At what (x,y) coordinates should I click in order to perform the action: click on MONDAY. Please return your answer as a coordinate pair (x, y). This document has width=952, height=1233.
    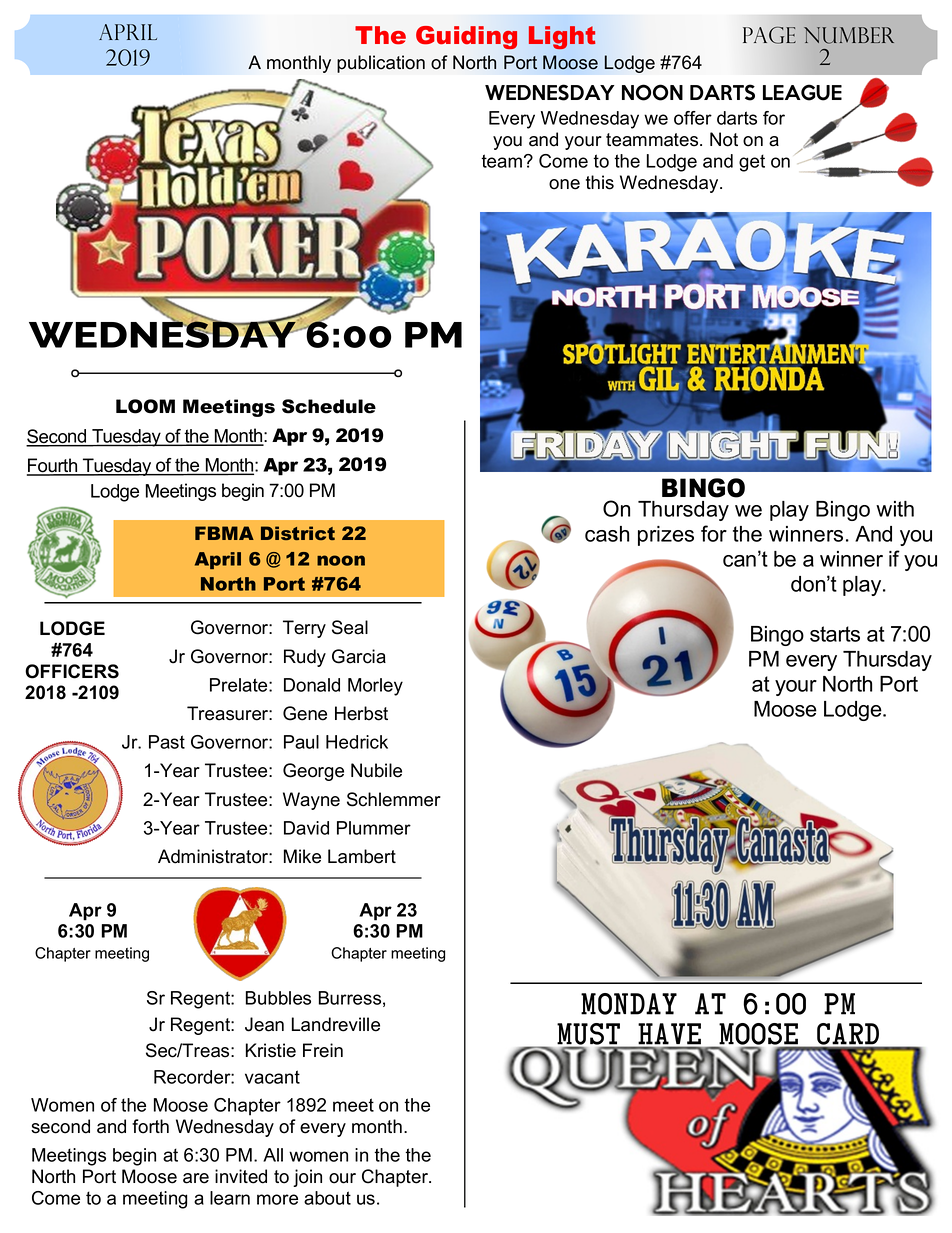
    Looking at the image, I should click on (629, 1004).
